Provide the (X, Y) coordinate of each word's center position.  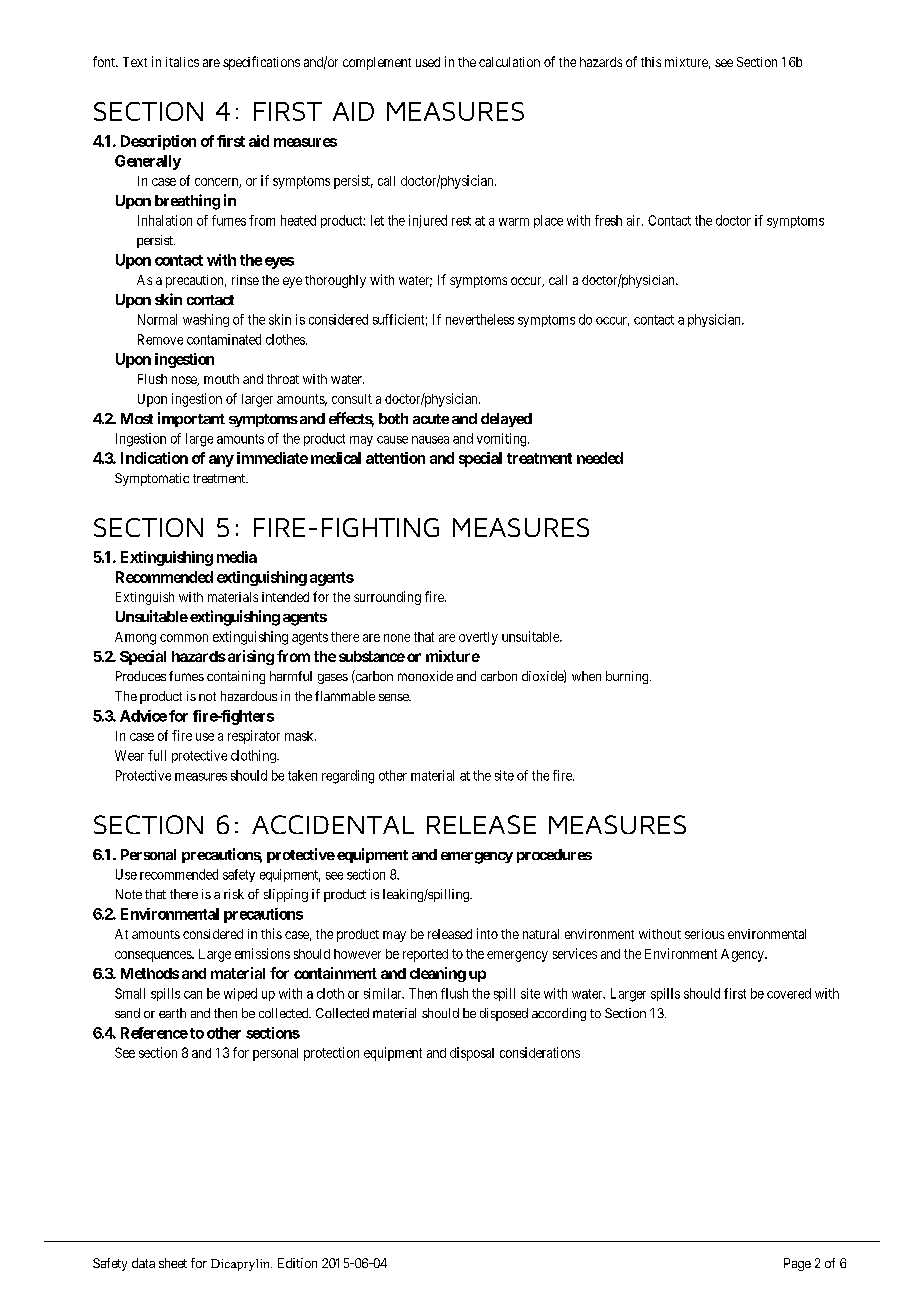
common (184, 638)
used (428, 62)
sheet (173, 1263)
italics (182, 62)
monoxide (425, 676)
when (586, 676)
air (635, 220)
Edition (297, 1263)
